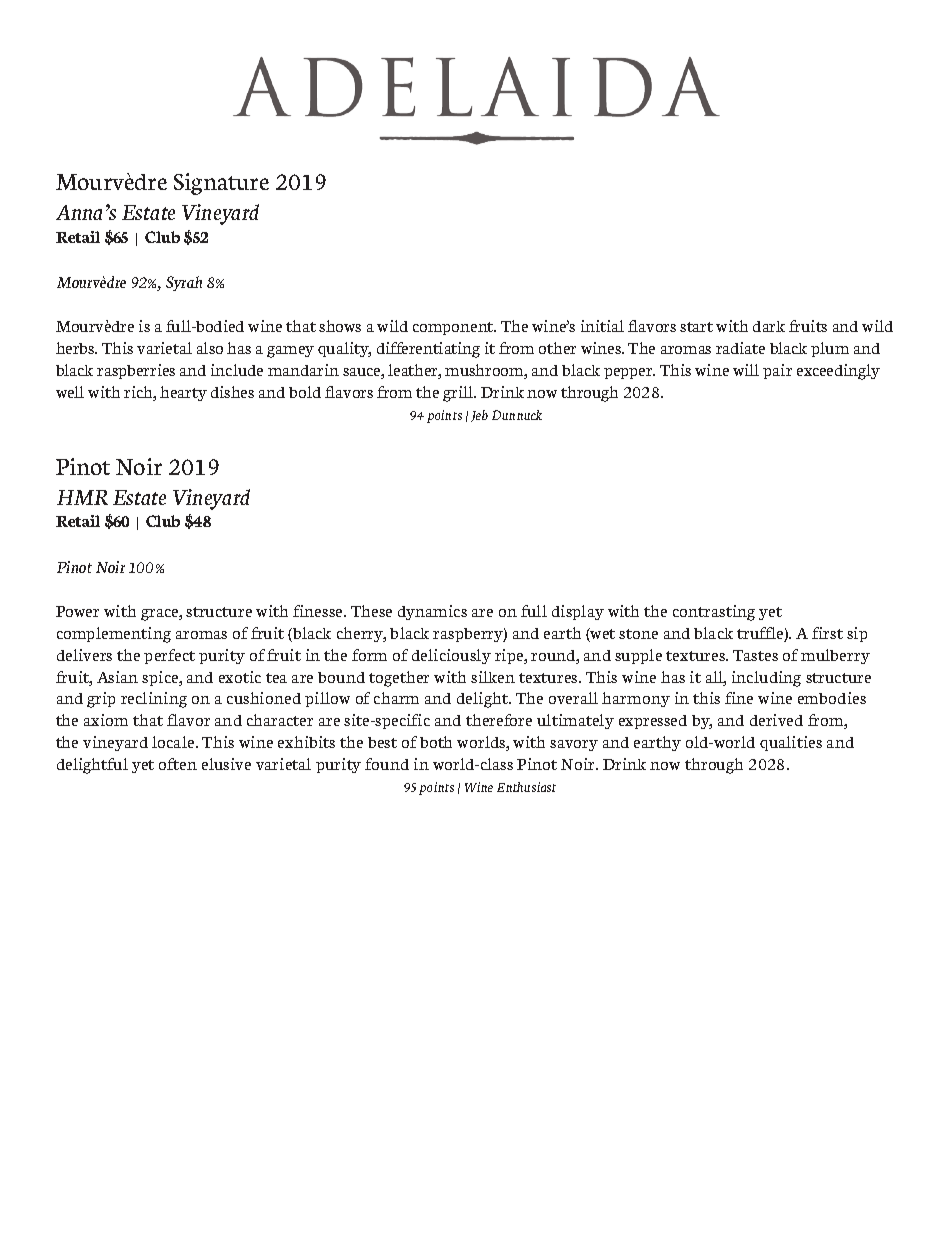 The height and width of the document is (1233, 952). I want to click on Jeb, so click(479, 416).
